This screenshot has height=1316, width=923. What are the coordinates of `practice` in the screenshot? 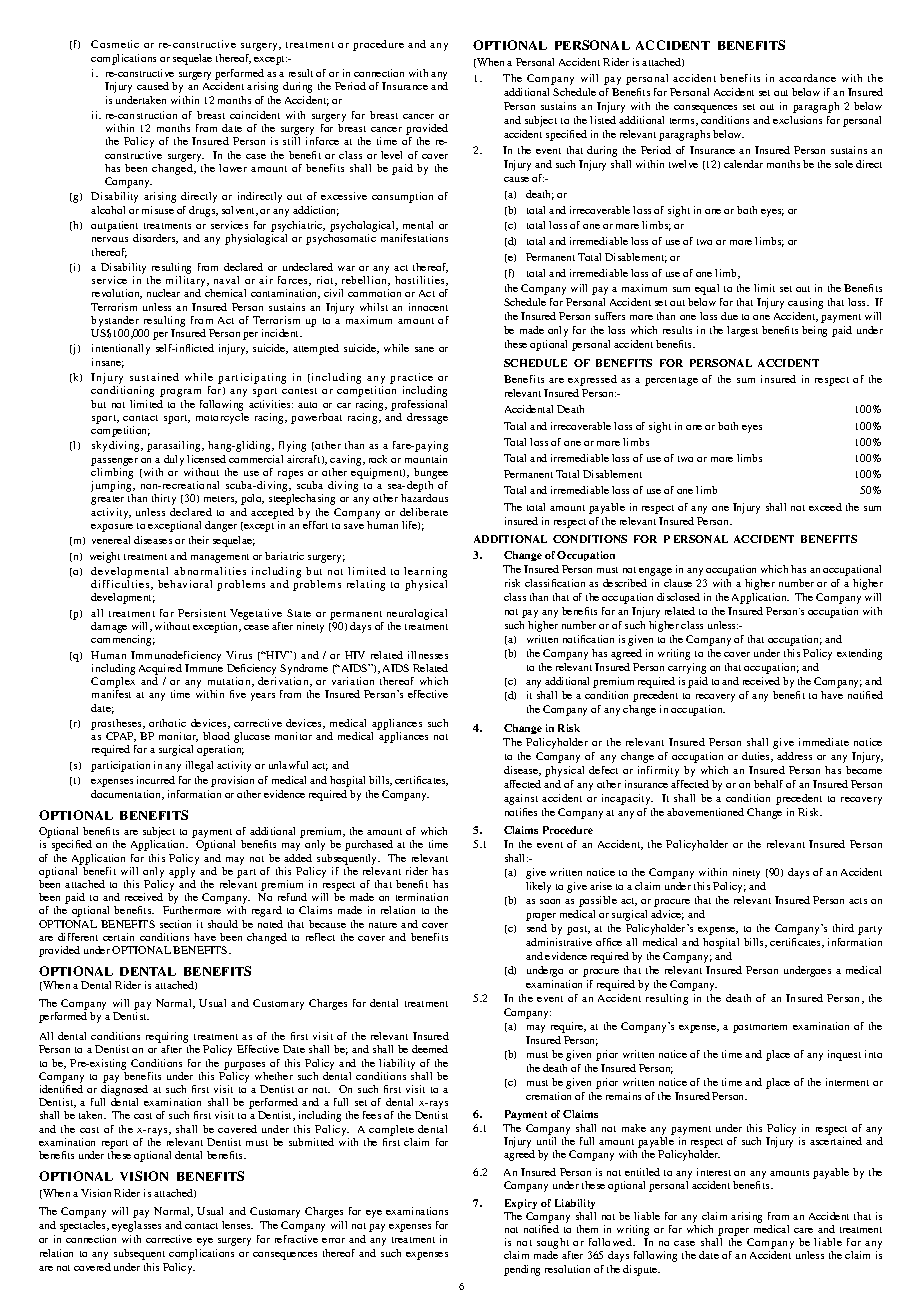 It's located at (412, 380).
